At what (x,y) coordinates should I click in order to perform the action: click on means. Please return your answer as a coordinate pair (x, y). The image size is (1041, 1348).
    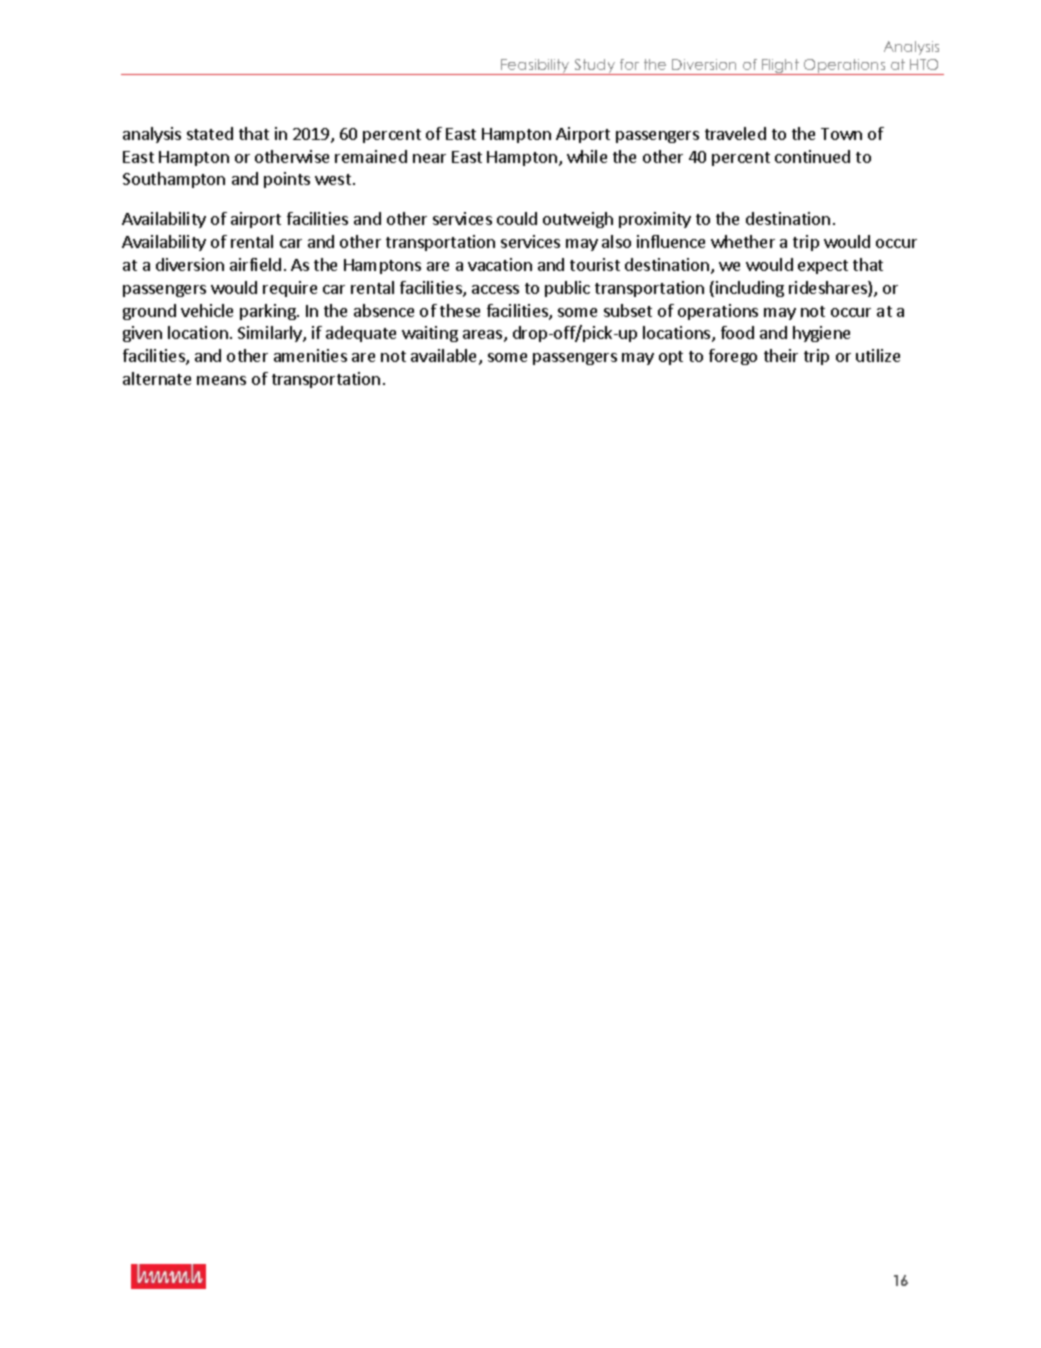
    Looking at the image, I should click on (221, 380).
